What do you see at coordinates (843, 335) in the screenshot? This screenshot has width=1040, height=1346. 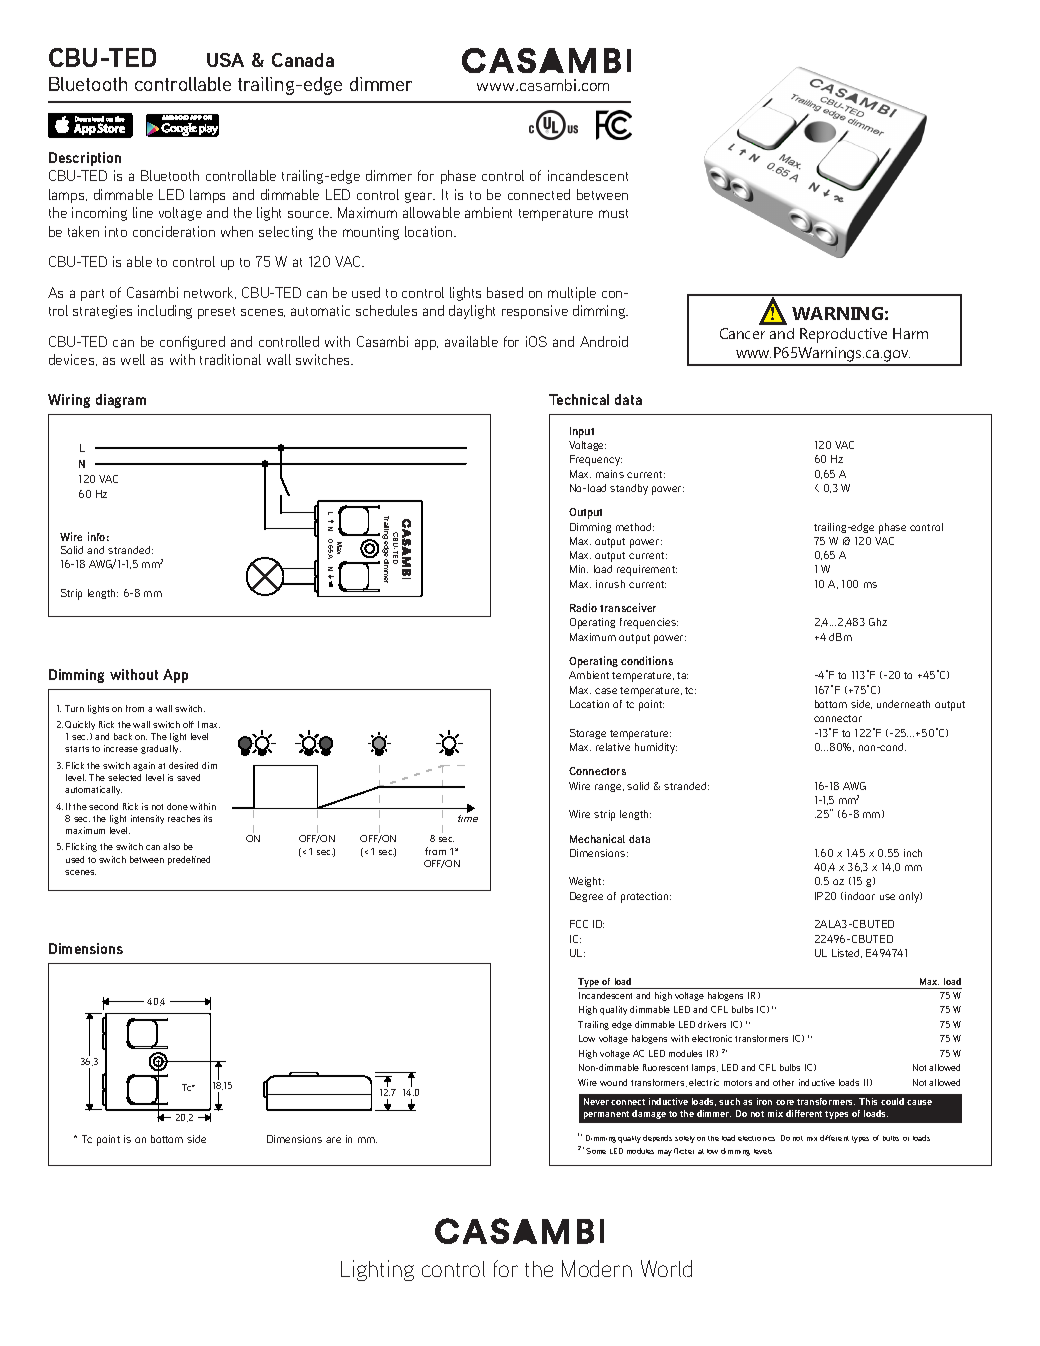 I see `Reproductive` at bounding box center [843, 335].
